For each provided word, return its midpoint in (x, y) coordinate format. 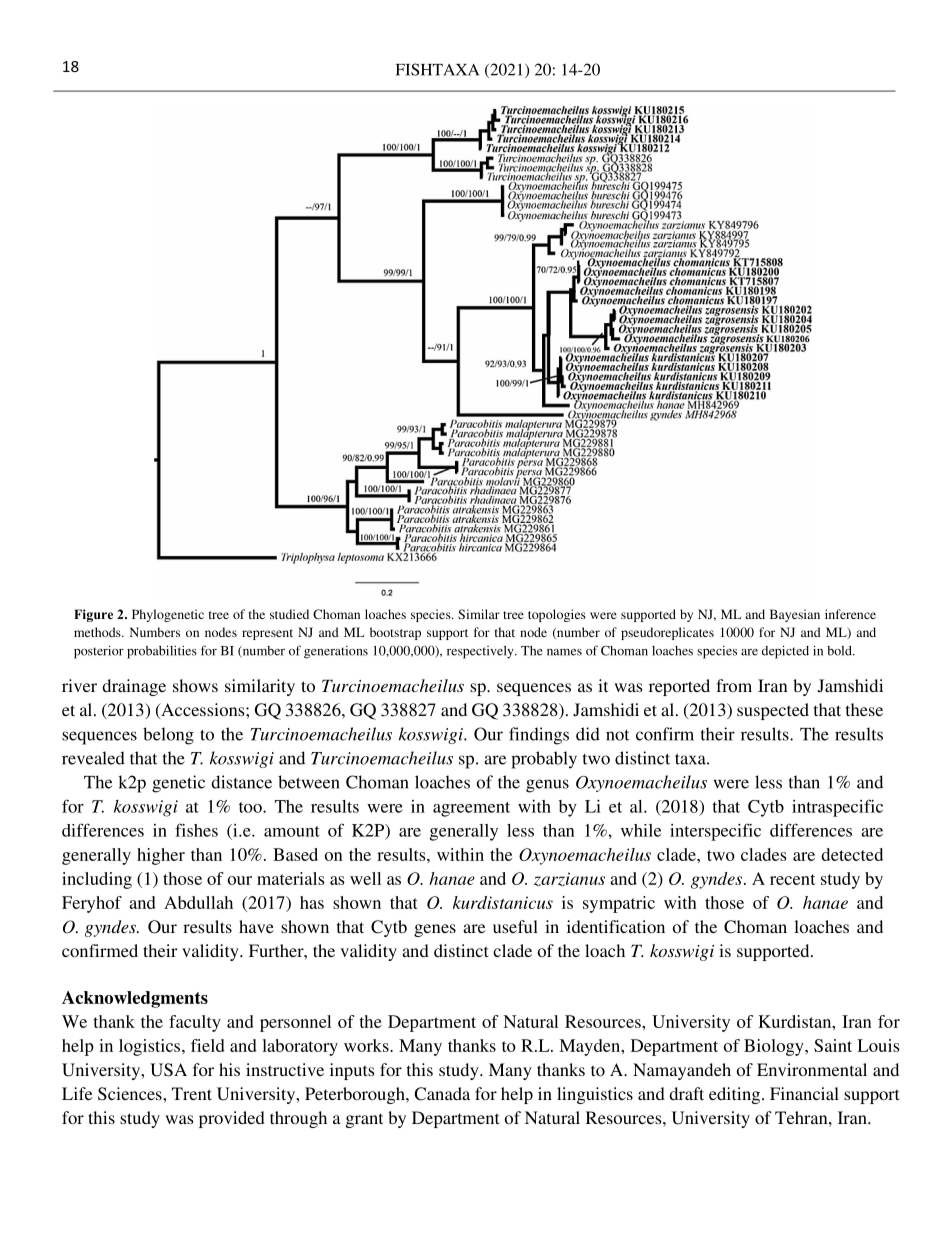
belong (168, 736)
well (365, 878)
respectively (481, 652)
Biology (775, 1047)
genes (435, 930)
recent (792, 879)
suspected (773, 711)
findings (539, 736)
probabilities (162, 652)
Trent (192, 1093)
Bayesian (795, 615)
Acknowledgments (135, 999)
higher (161, 856)
